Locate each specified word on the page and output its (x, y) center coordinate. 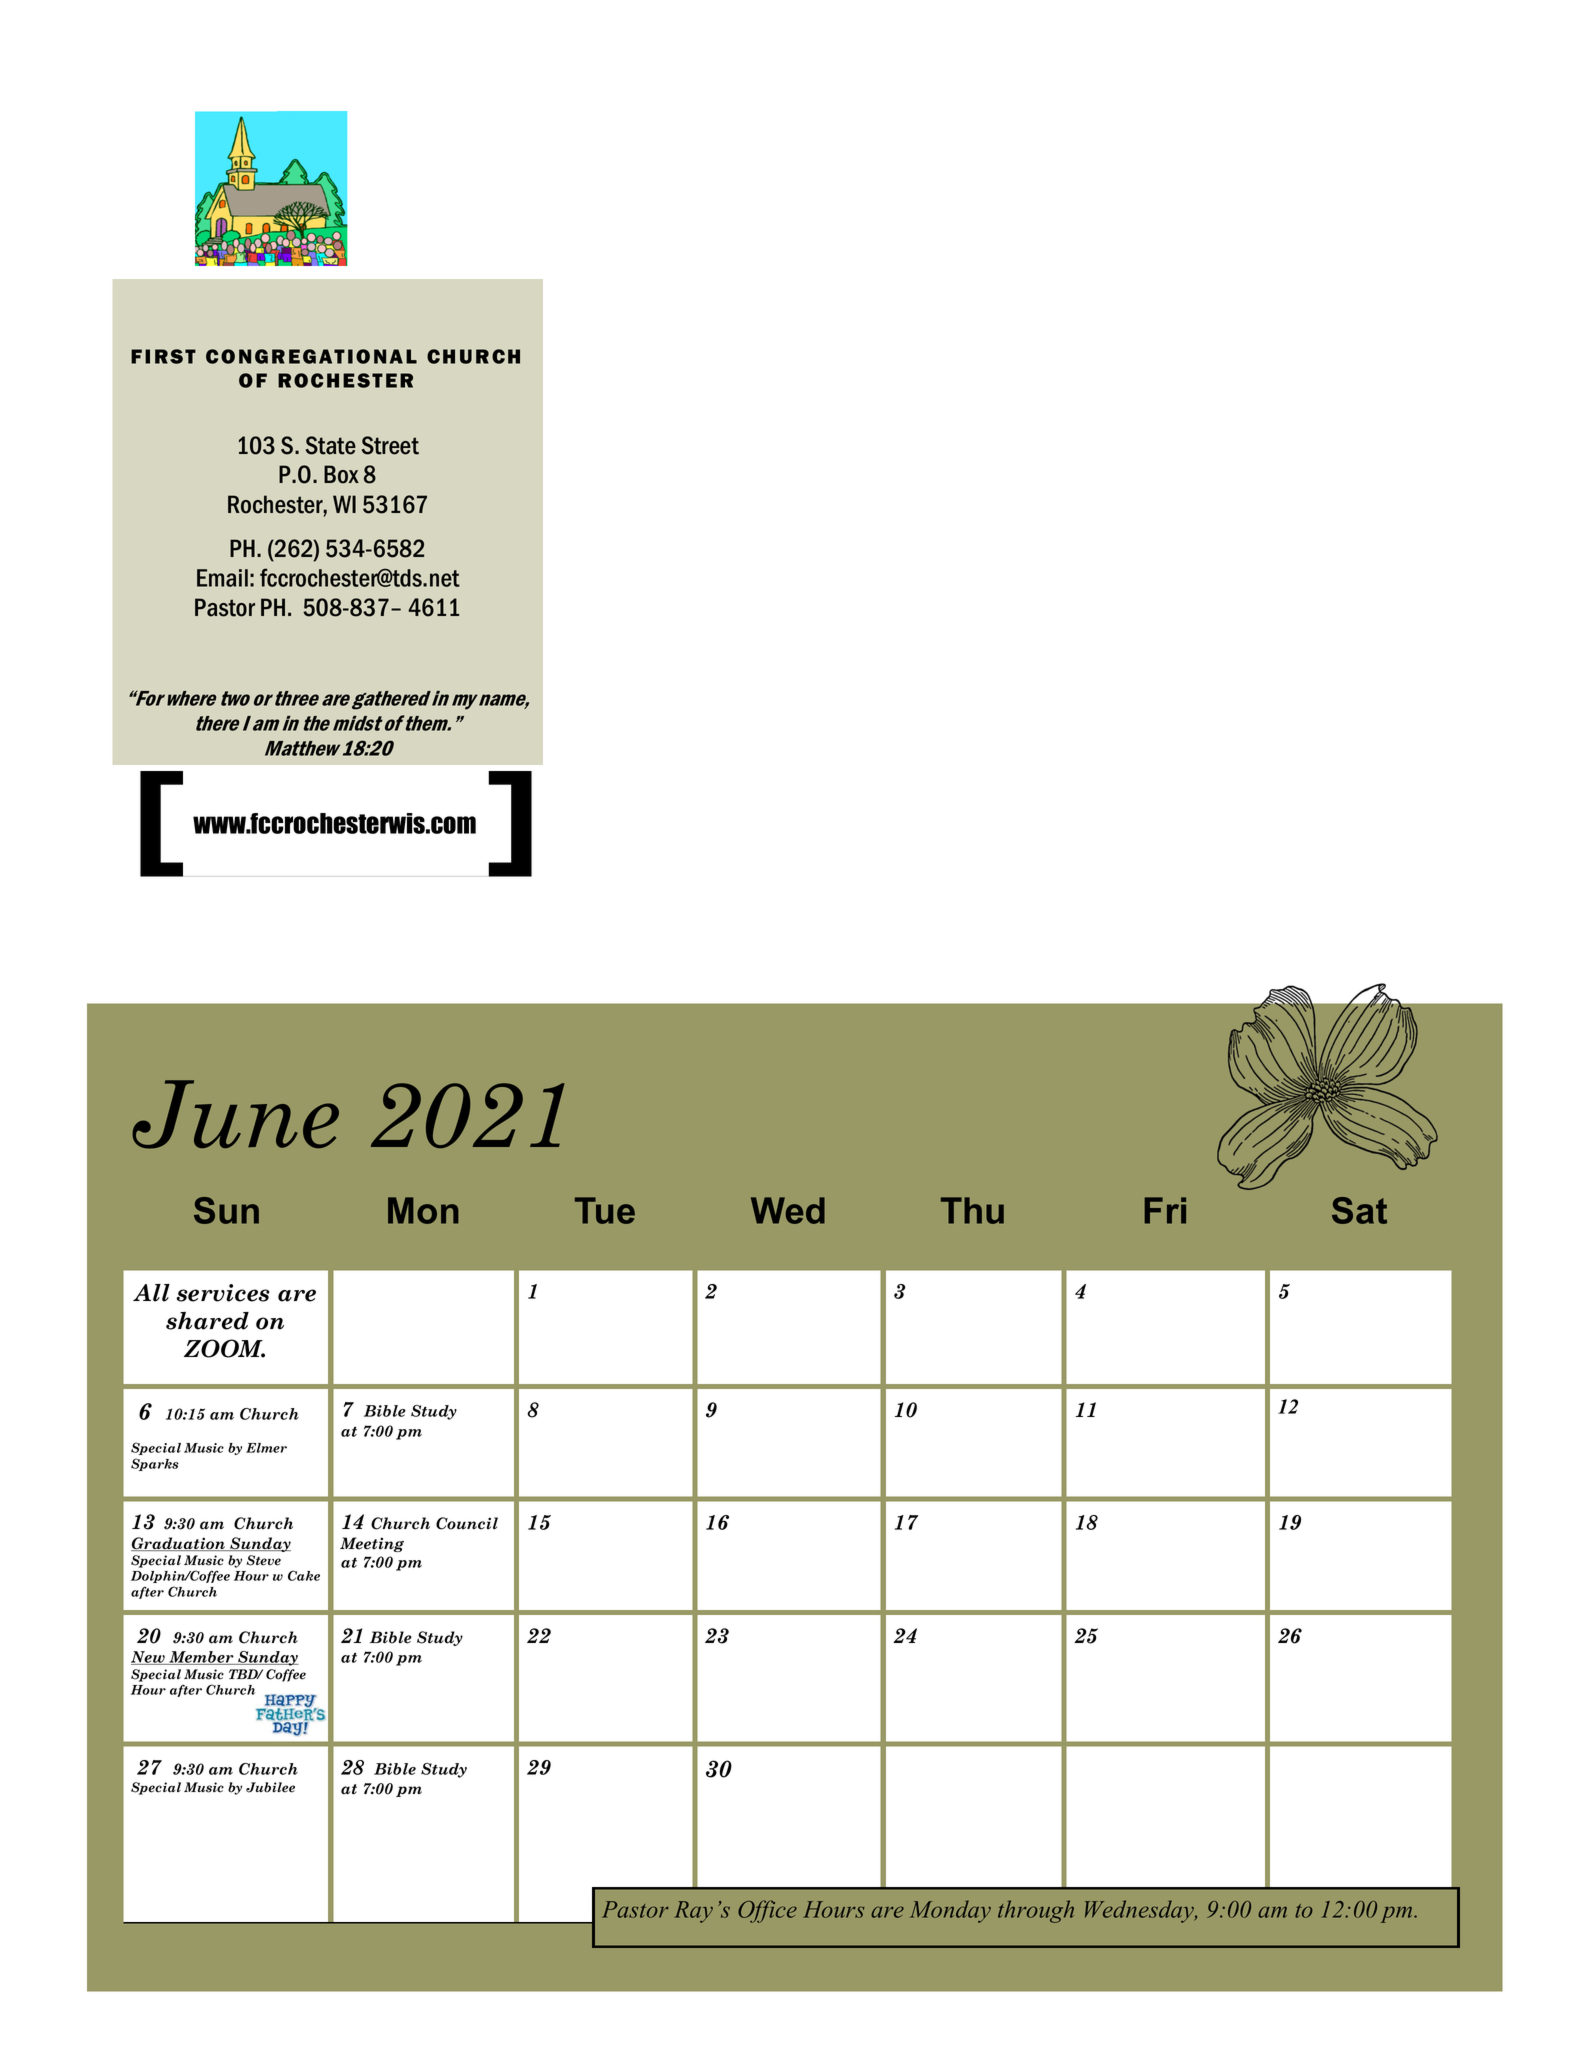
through (1036, 1911)
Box (341, 474)
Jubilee (270, 1787)
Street (390, 445)
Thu (972, 1210)
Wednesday (1141, 1911)
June (235, 1114)
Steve (263, 1560)
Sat (1359, 1210)
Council (467, 1523)
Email (222, 578)
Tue (605, 1210)
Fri (1165, 1210)
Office (767, 1911)
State (331, 445)
